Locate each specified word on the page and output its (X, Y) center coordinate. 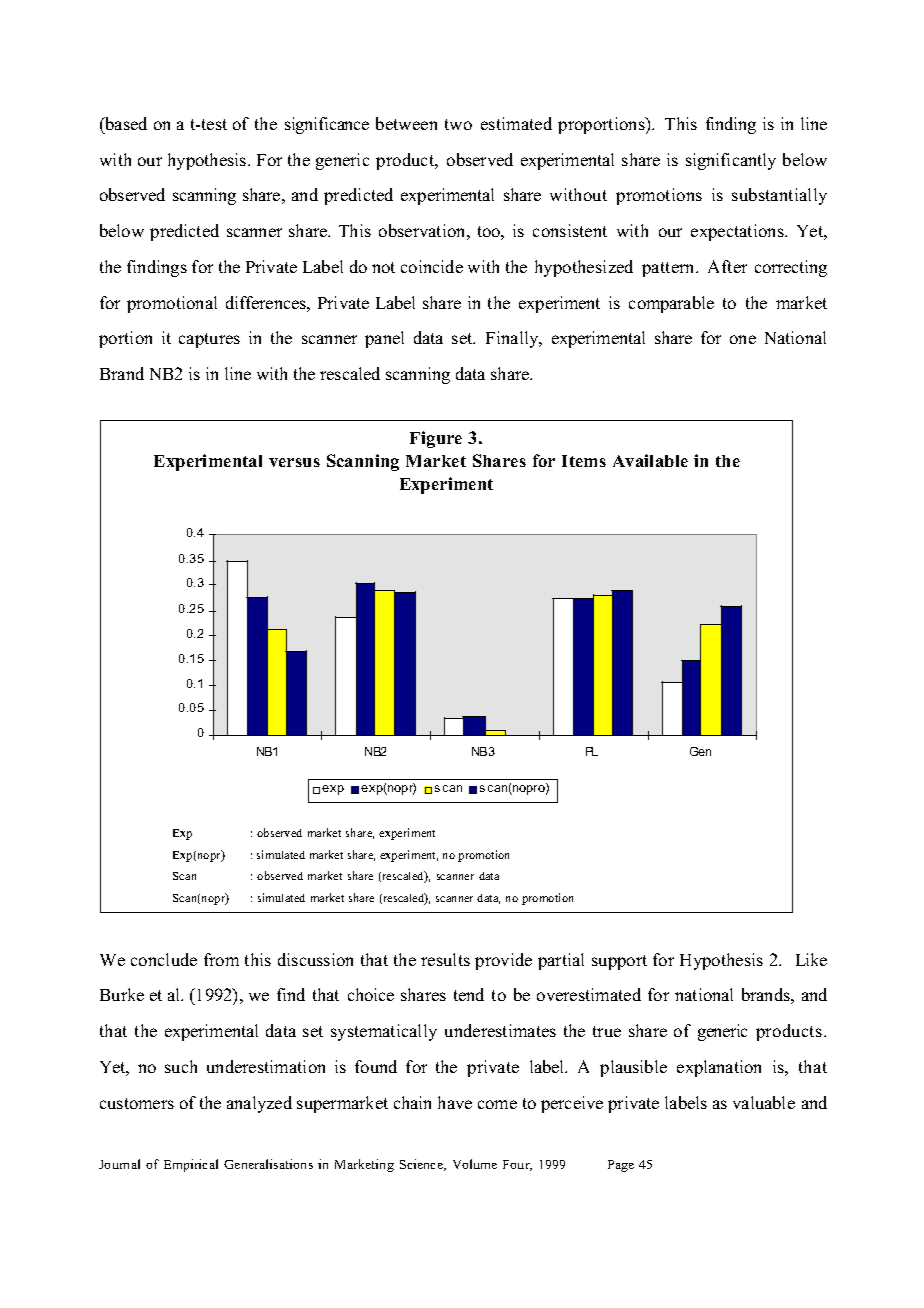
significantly (731, 161)
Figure (436, 439)
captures (209, 340)
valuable (764, 1102)
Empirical (191, 1165)
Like (811, 959)
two (458, 124)
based (125, 123)
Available (650, 460)
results (445, 959)
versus (294, 462)
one (743, 339)
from (221, 959)
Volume (475, 1164)
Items (584, 461)
